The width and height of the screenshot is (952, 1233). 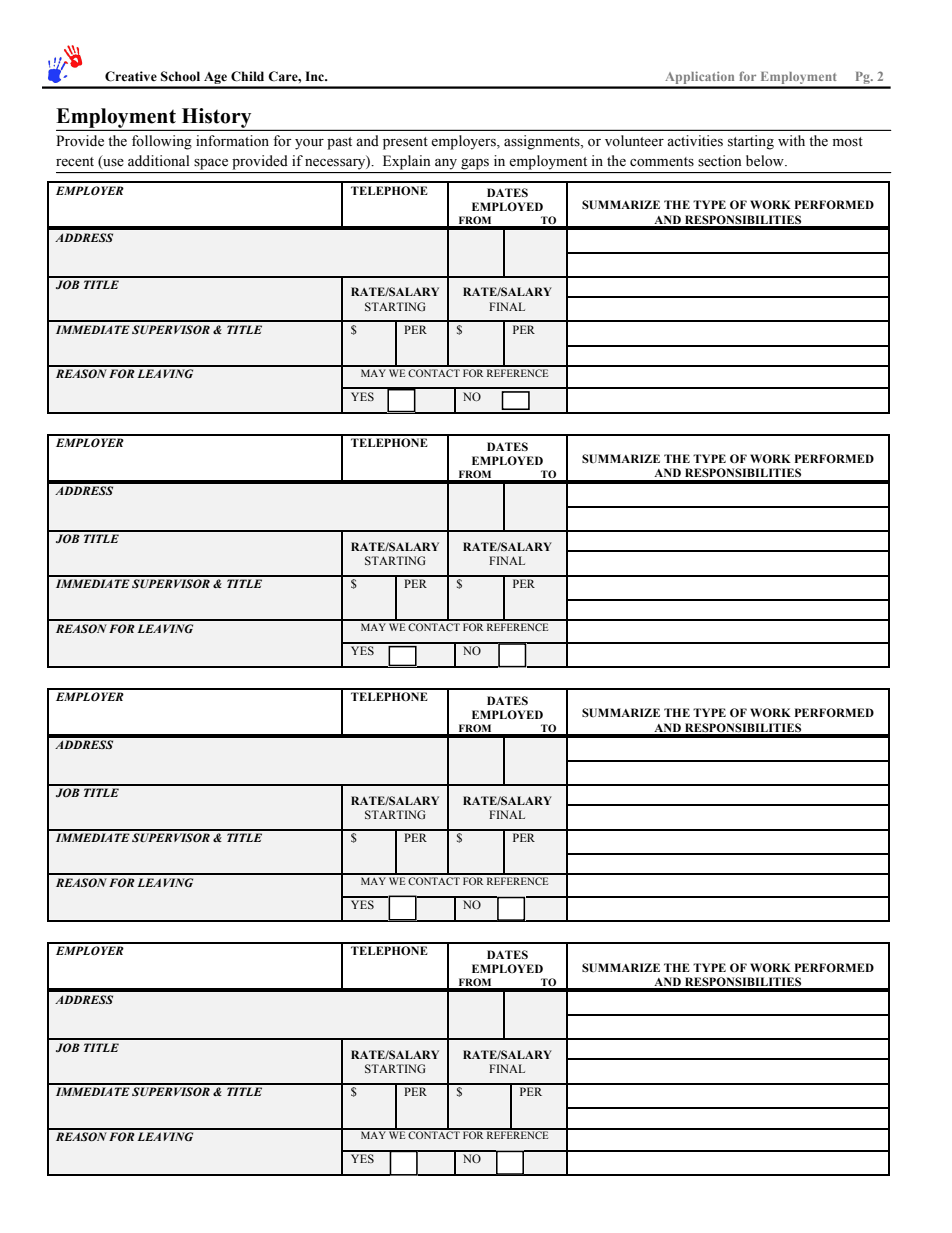 I want to click on present, so click(x=405, y=143).
